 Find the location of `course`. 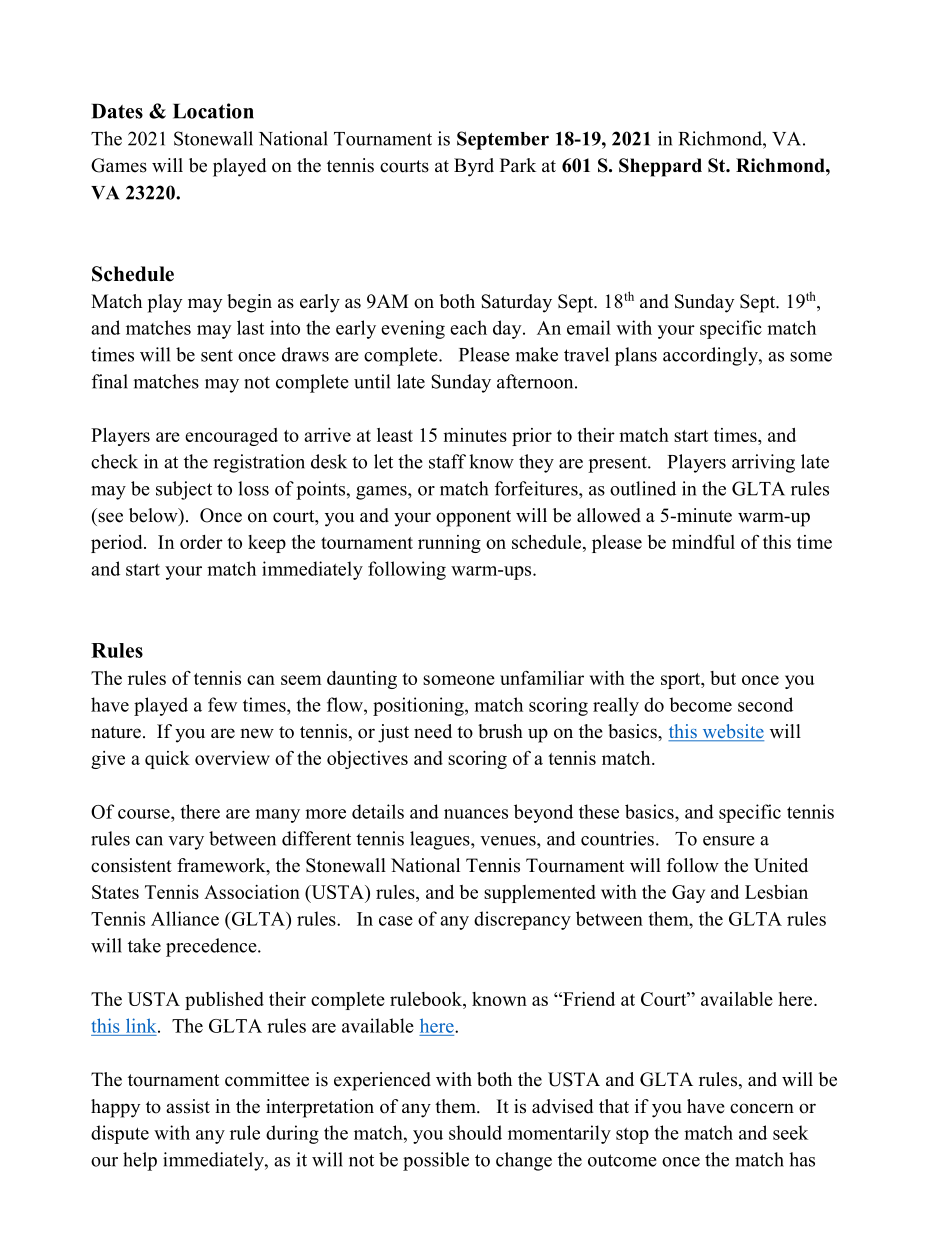

course is located at coordinates (145, 814).
